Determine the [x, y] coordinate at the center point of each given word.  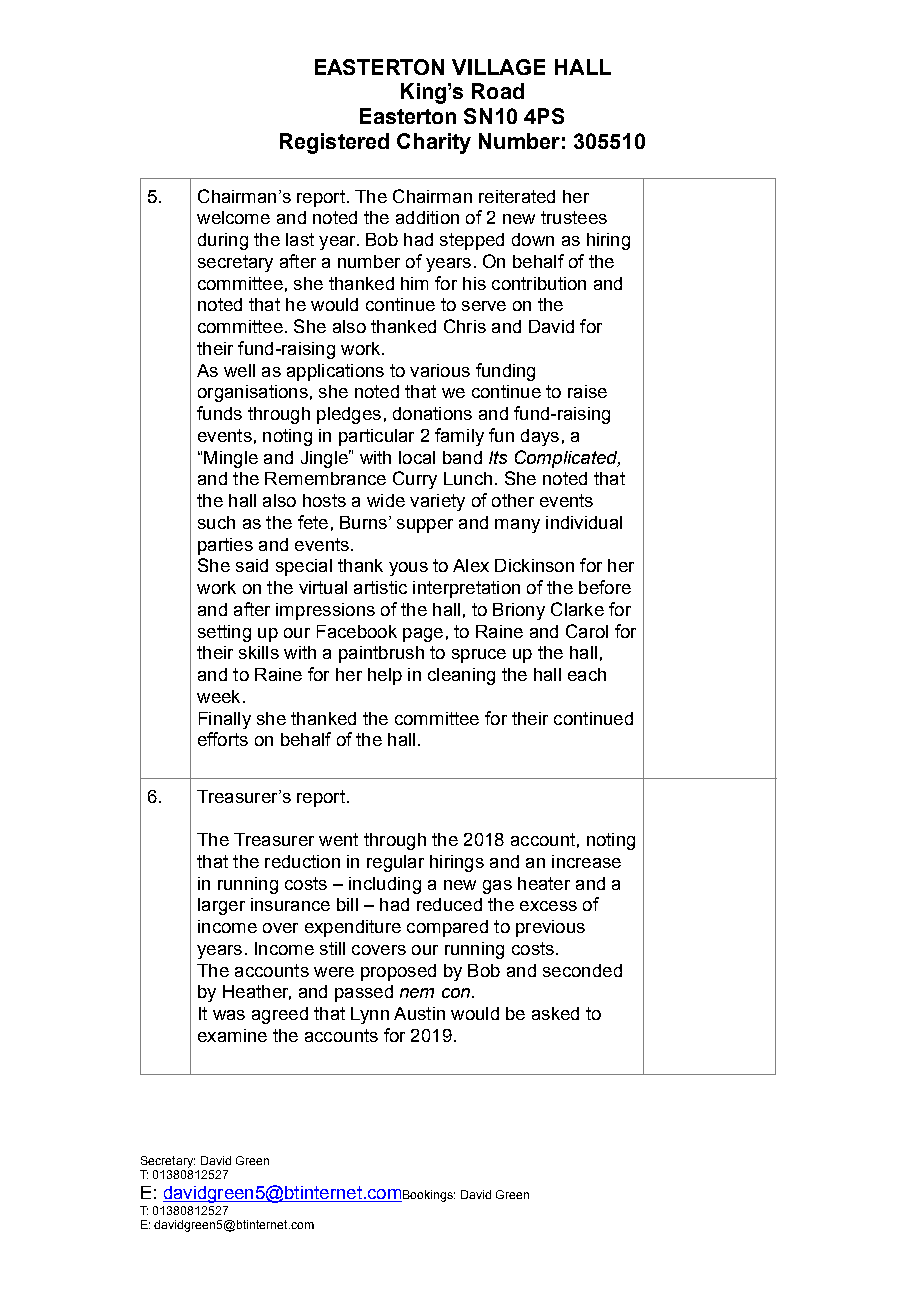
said [252, 565]
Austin [419, 1013]
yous [408, 569]
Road [498, 91]
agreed [280, 1015]
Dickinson [534, 565]
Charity [434, 143]
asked [555, 1013]
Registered [334, 143]
